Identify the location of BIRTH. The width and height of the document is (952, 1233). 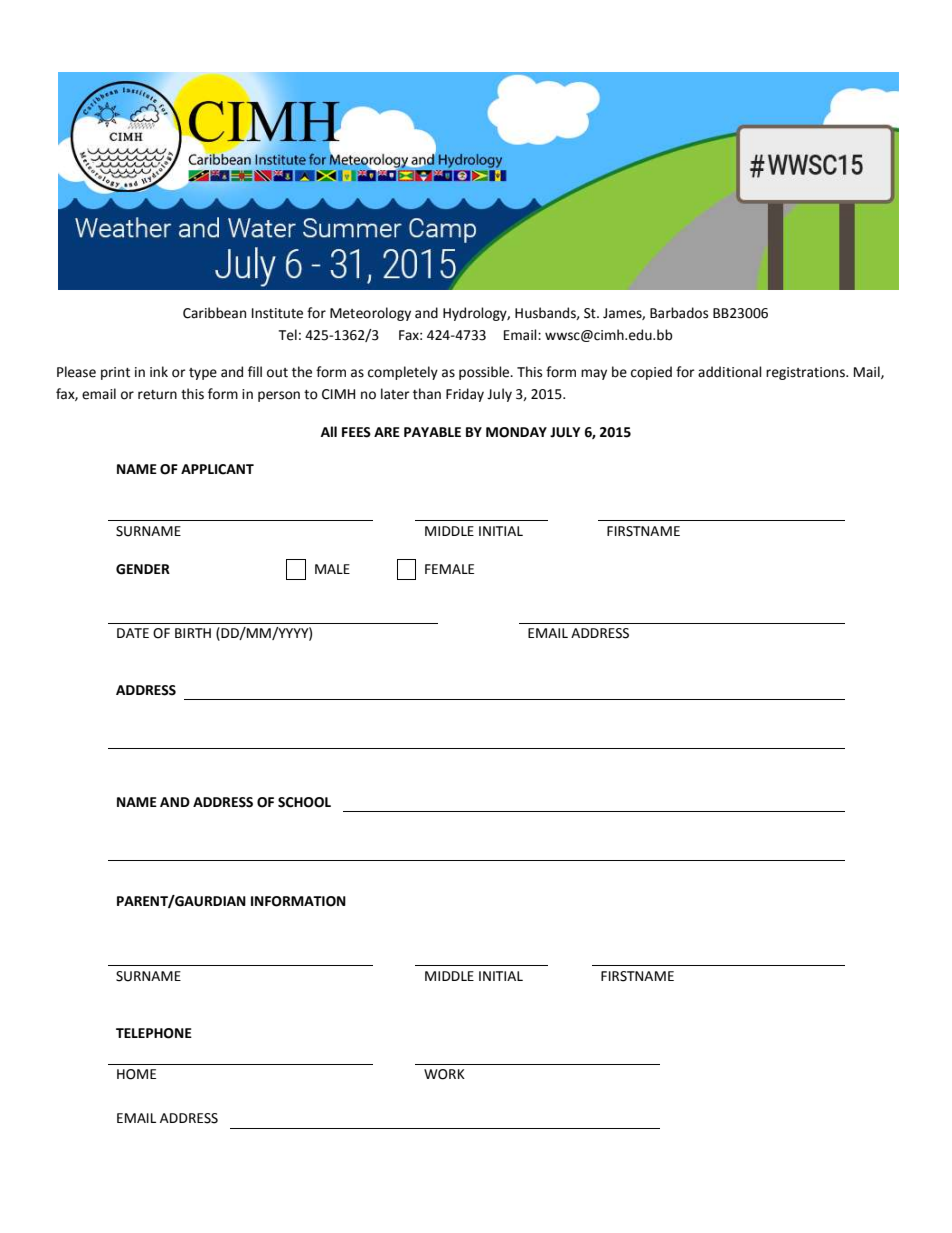
(193, 633).
